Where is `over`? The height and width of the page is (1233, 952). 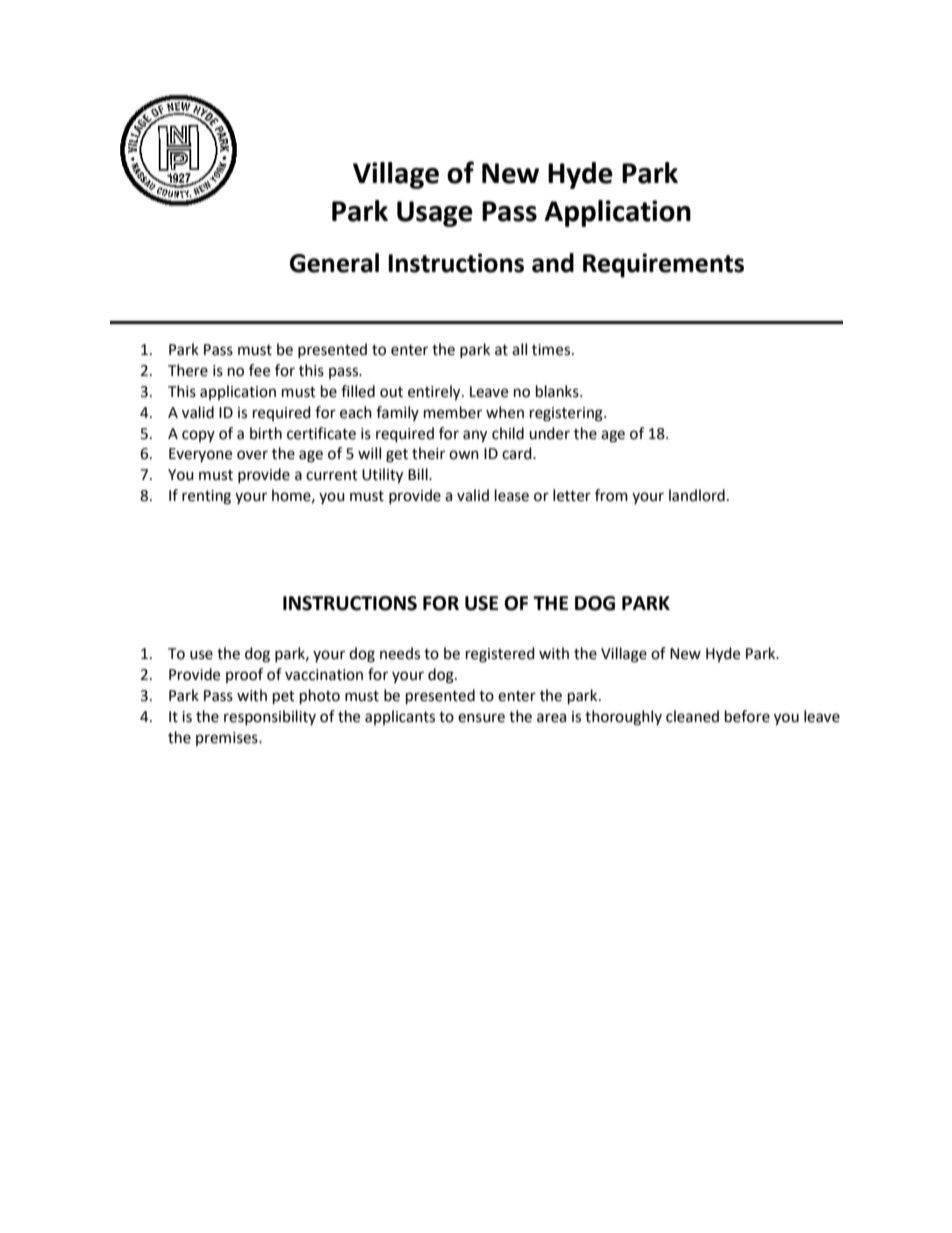 over is located at coordinates (252, 455).
